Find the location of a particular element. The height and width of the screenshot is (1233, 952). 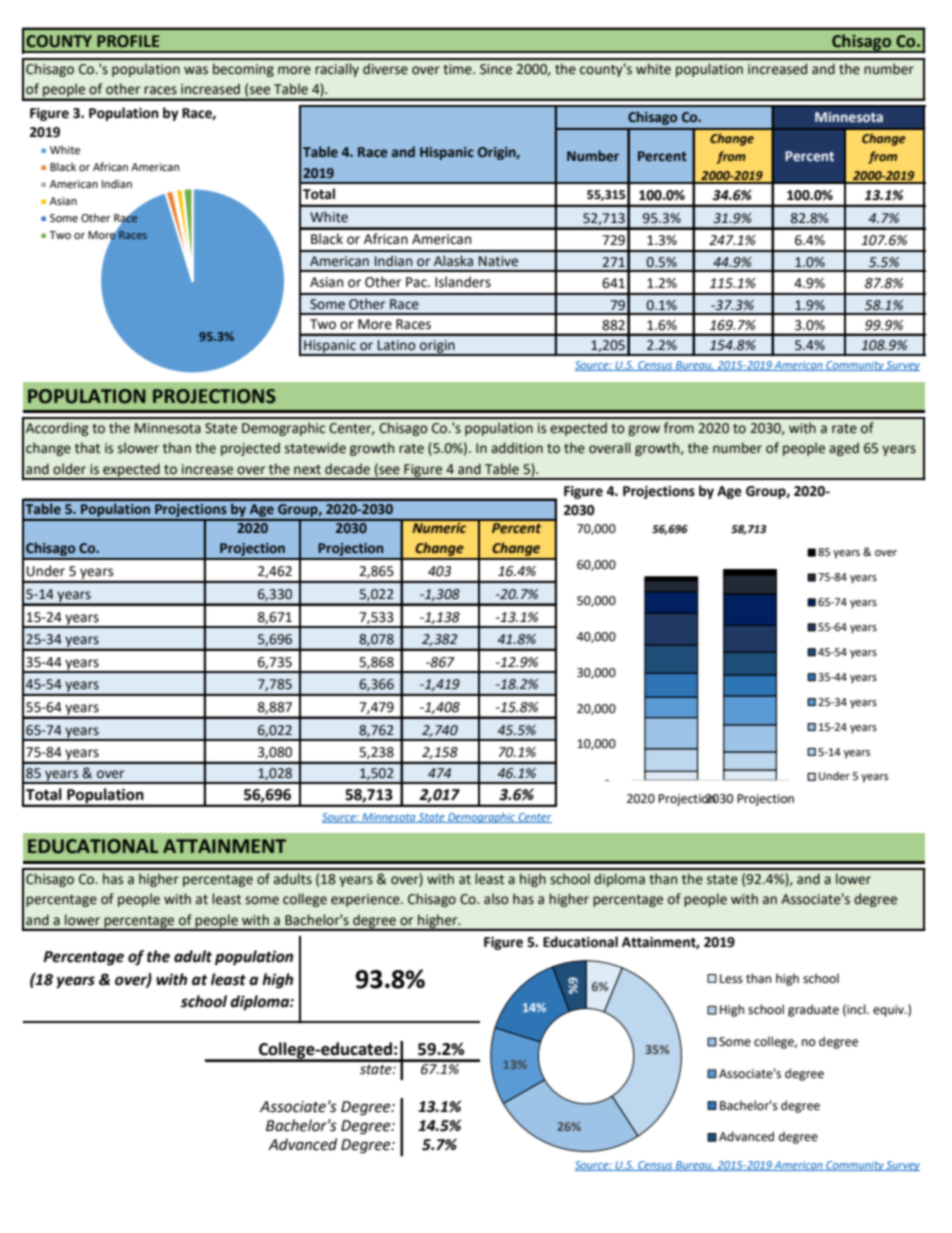

According is located at coordinates (57, 429).
